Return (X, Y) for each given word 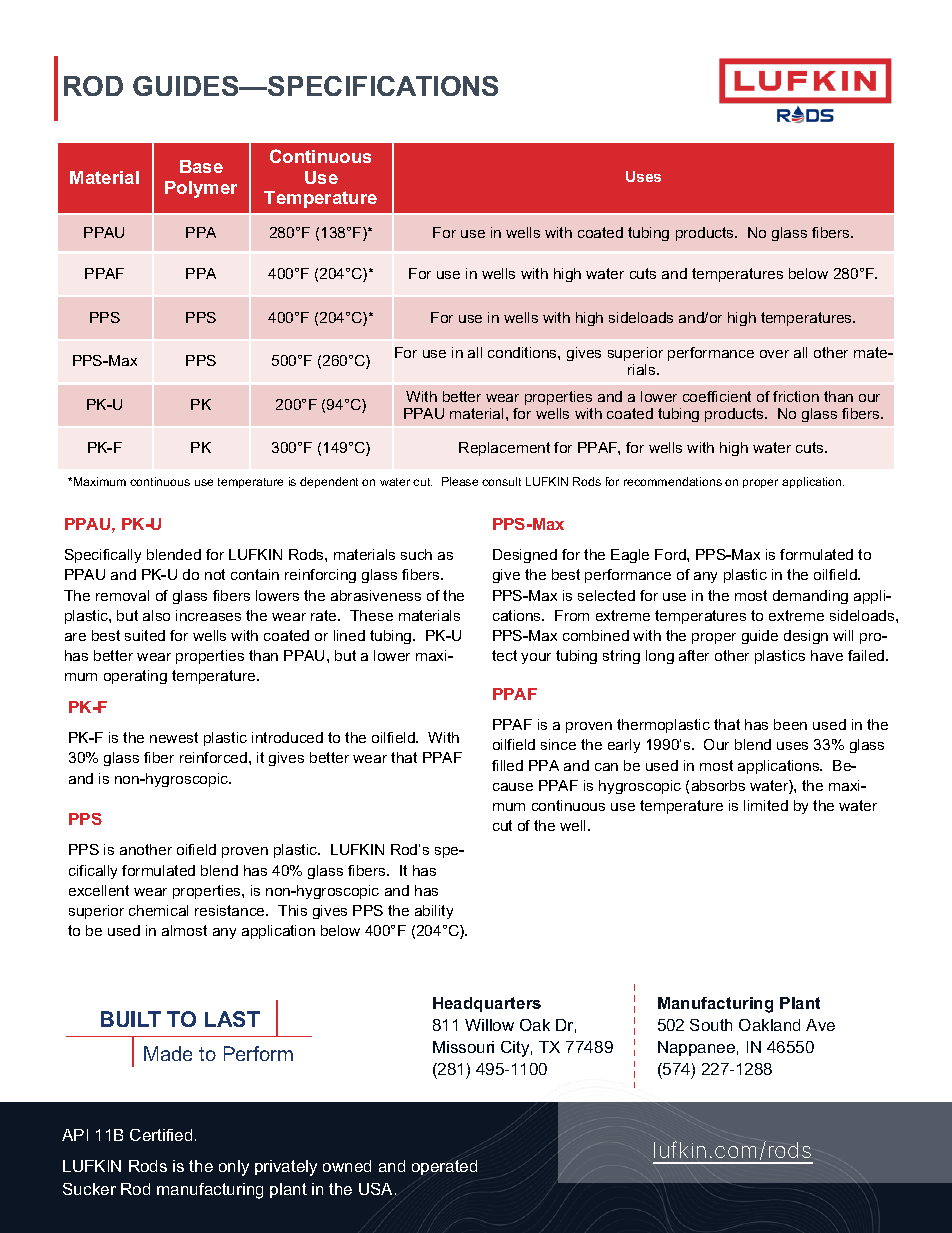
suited (145, 635)
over (774, 354)
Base (201, 166)
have (827, 655)
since (558, 744)
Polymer (201, 189)
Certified (161, 1135)
